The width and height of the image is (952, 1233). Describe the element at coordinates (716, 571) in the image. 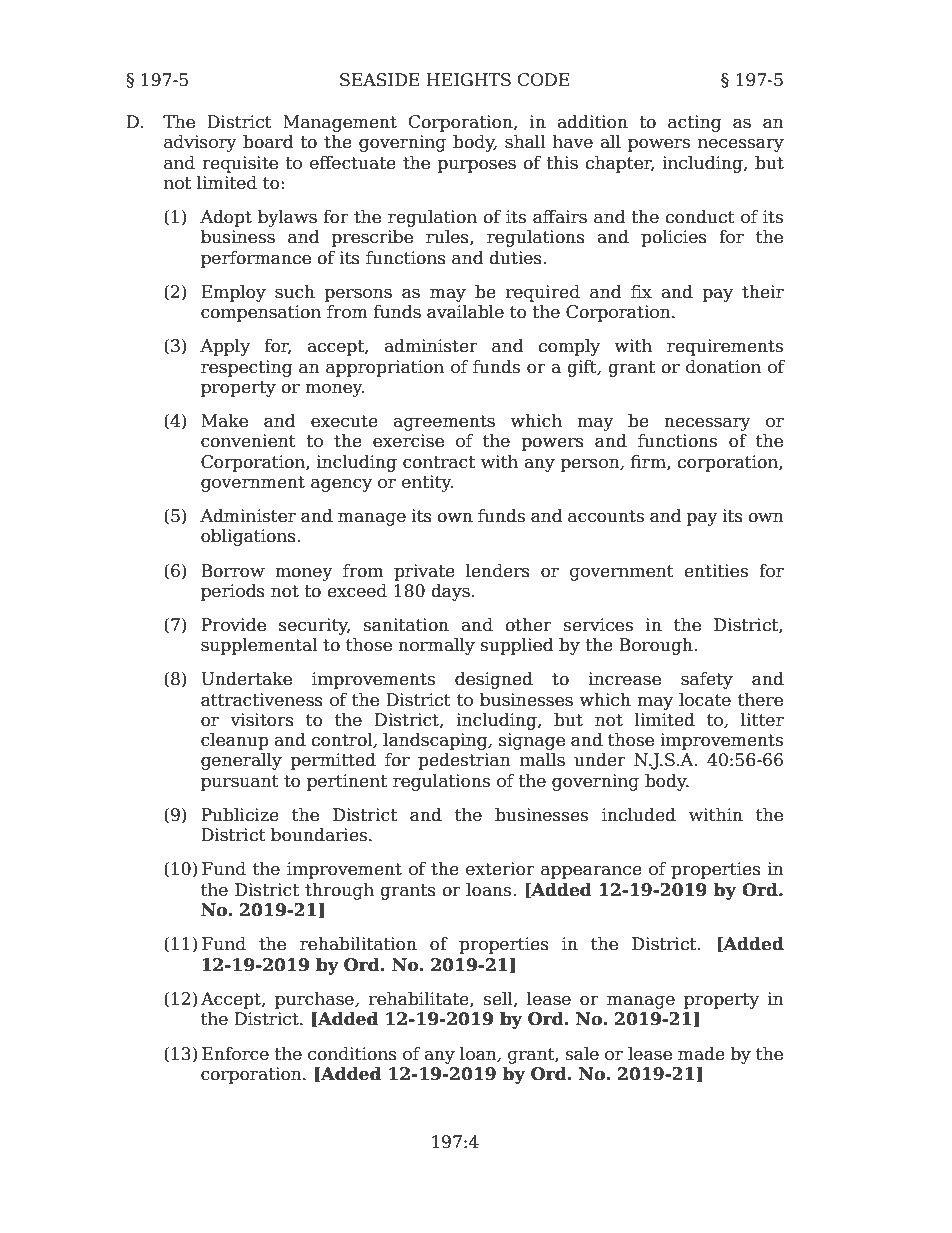

I see `entities` at that location.
